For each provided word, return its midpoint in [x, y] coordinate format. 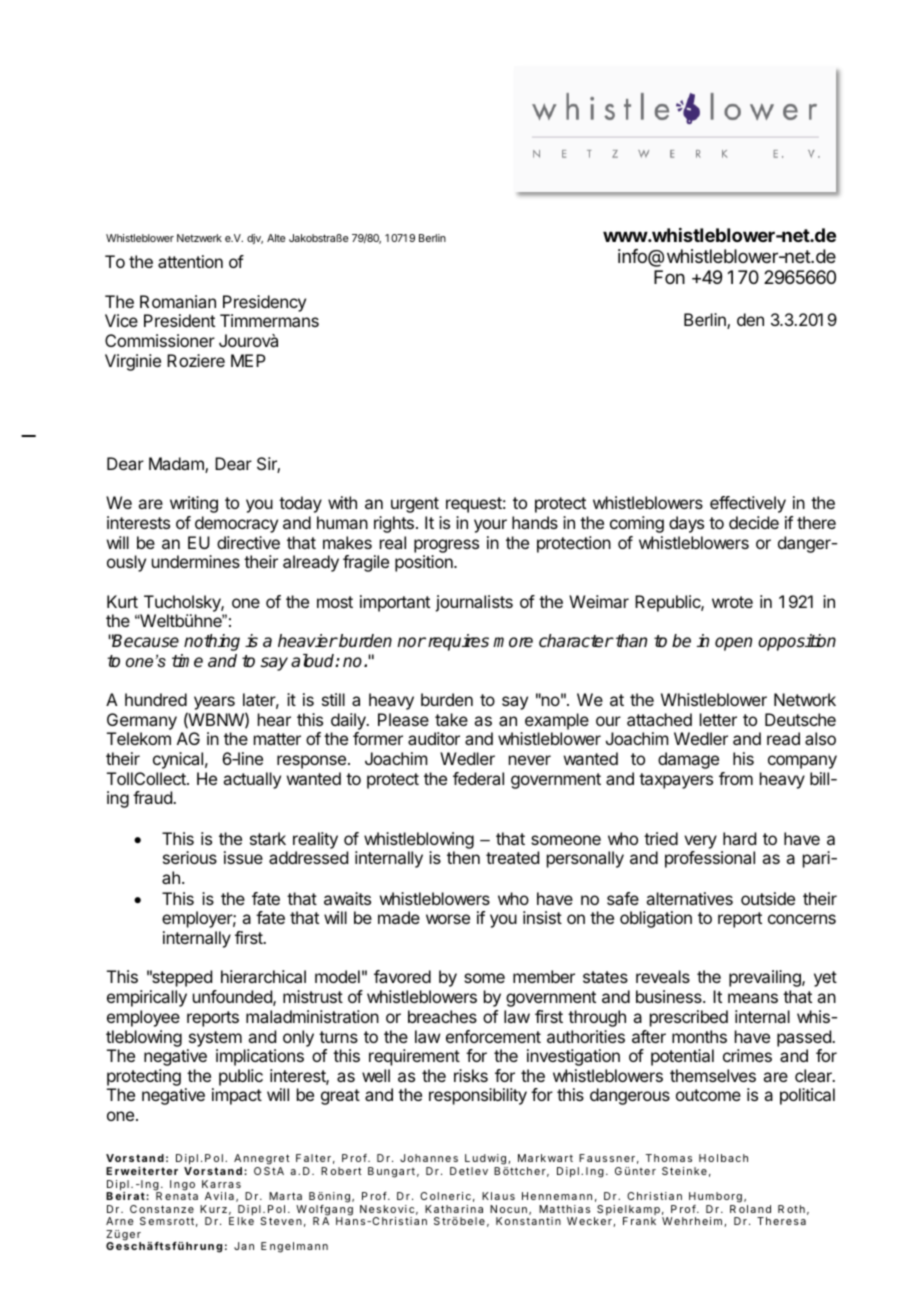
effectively [748, 504]
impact [237, 1096]
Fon [669, 277]
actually [252, 780]
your [490, 526]
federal [478, 778]
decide [754, 522]
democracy [236, 524]
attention [190, 261]
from [736, 778]
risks [471, 1075]
